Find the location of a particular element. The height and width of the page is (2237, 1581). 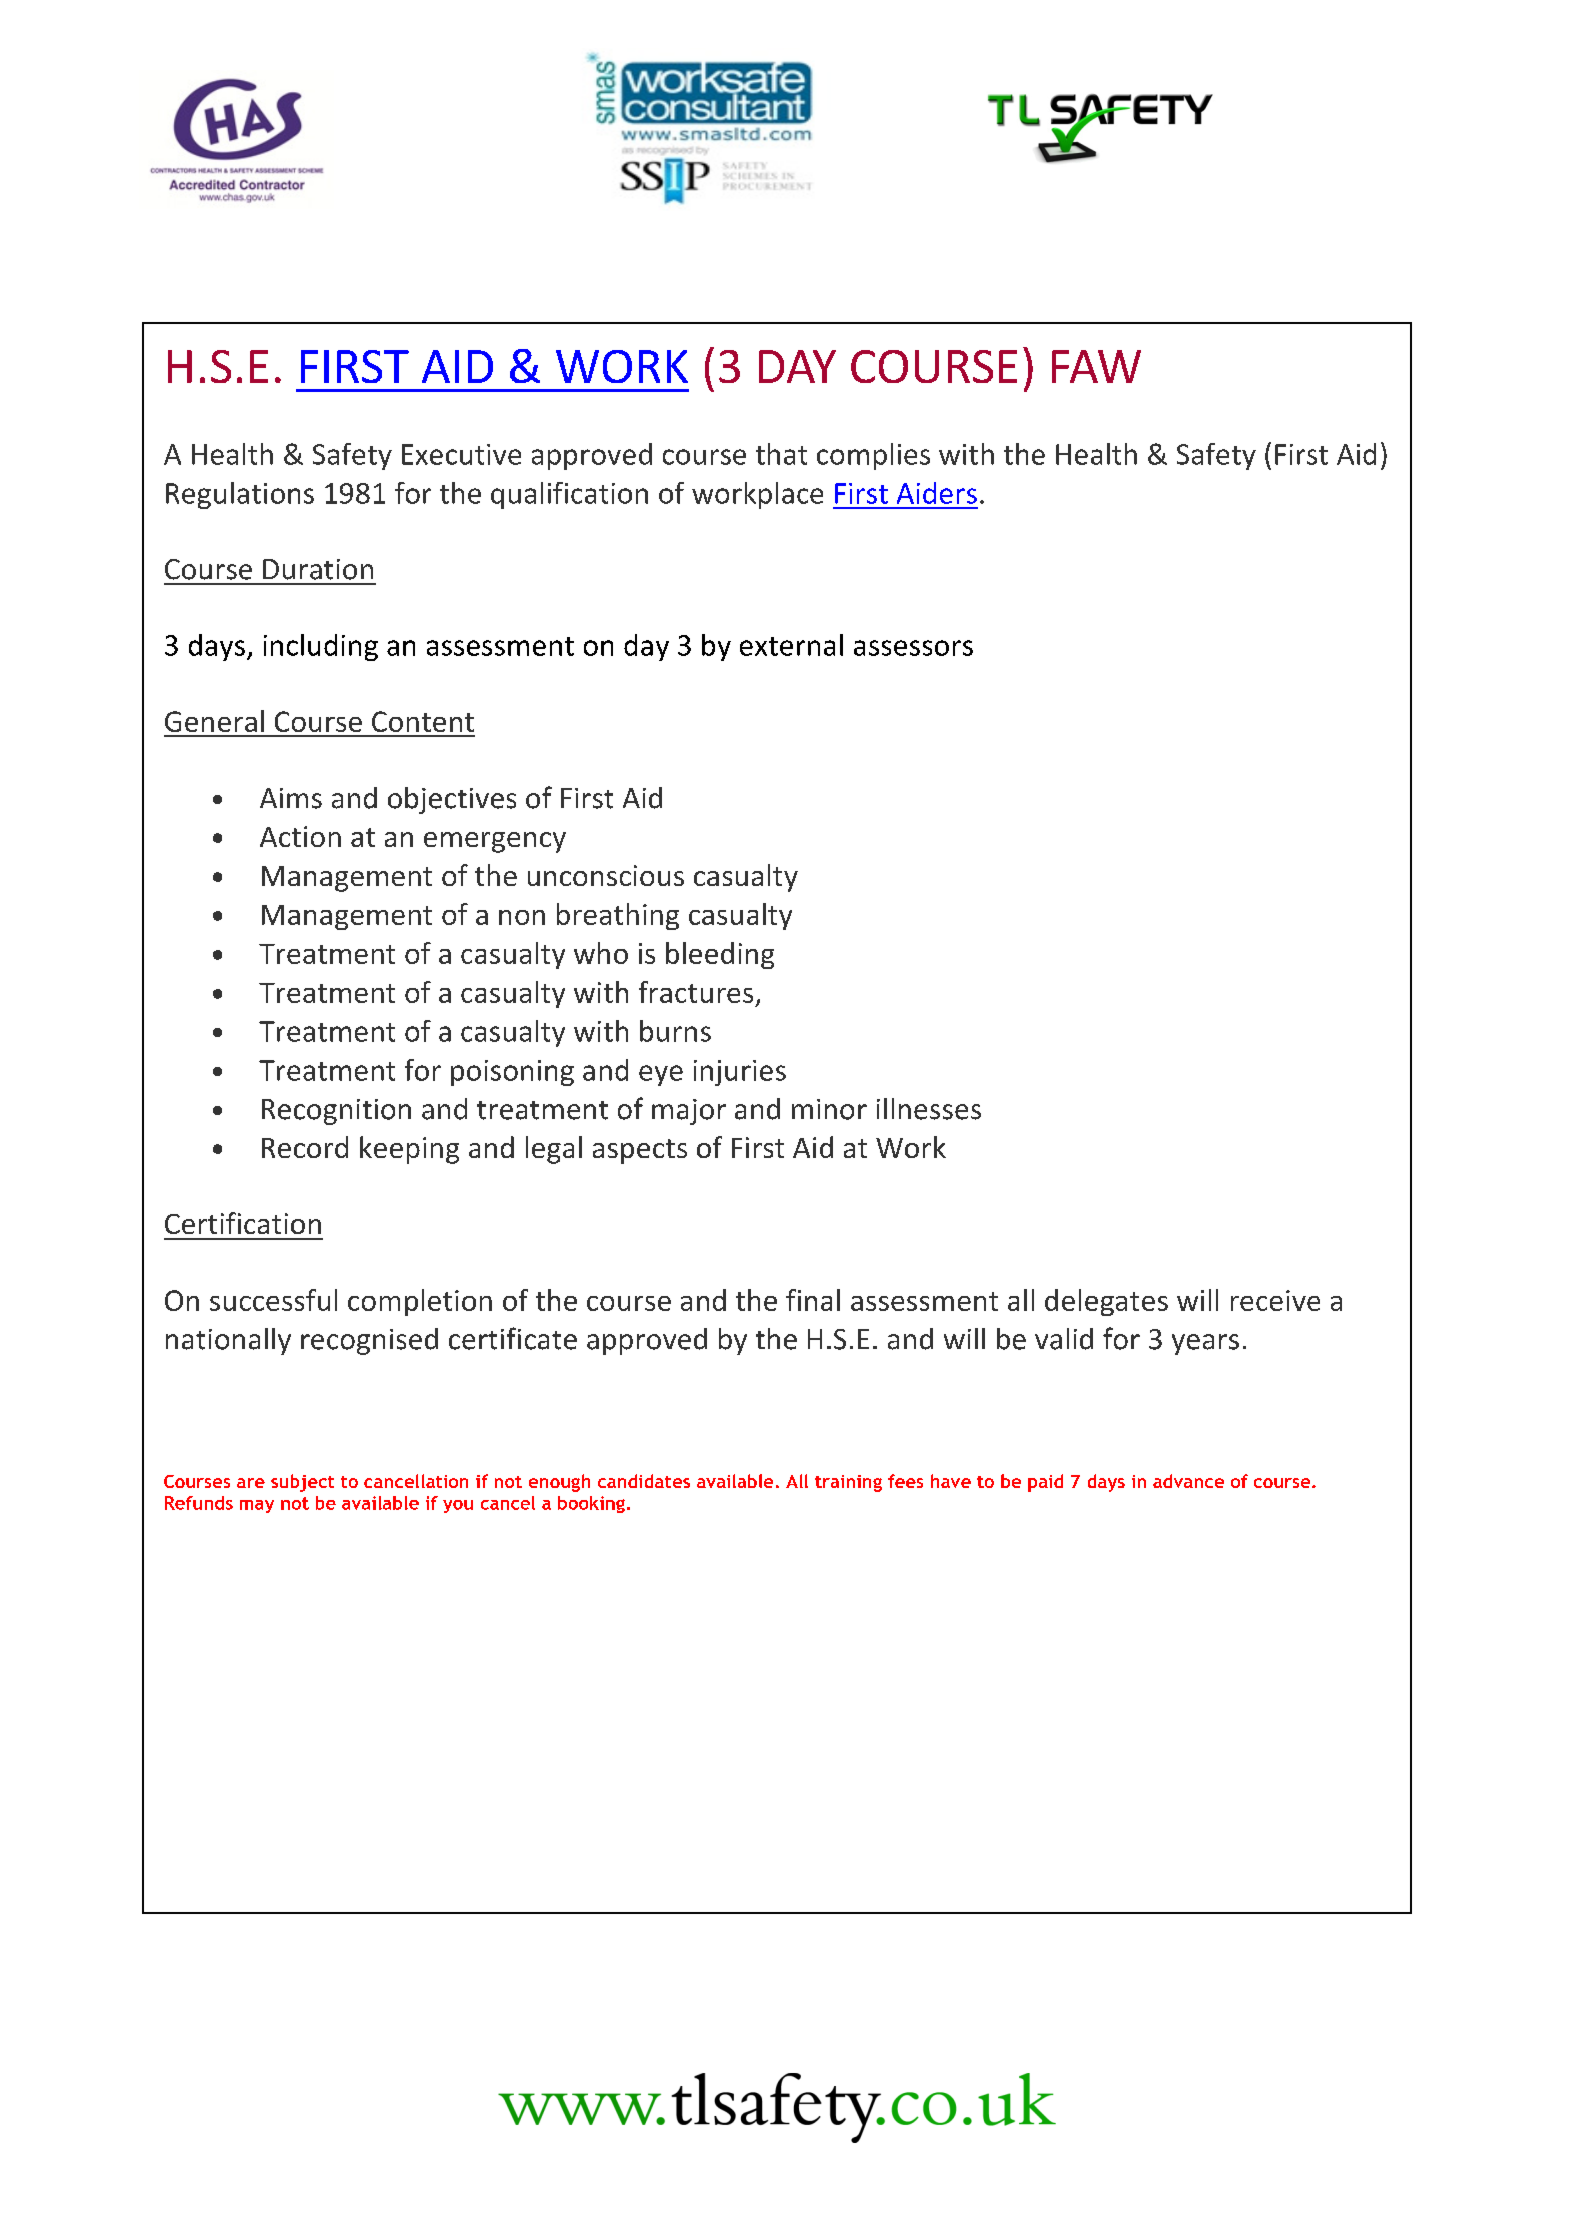

assessors is located at coordinates (913, 648).
